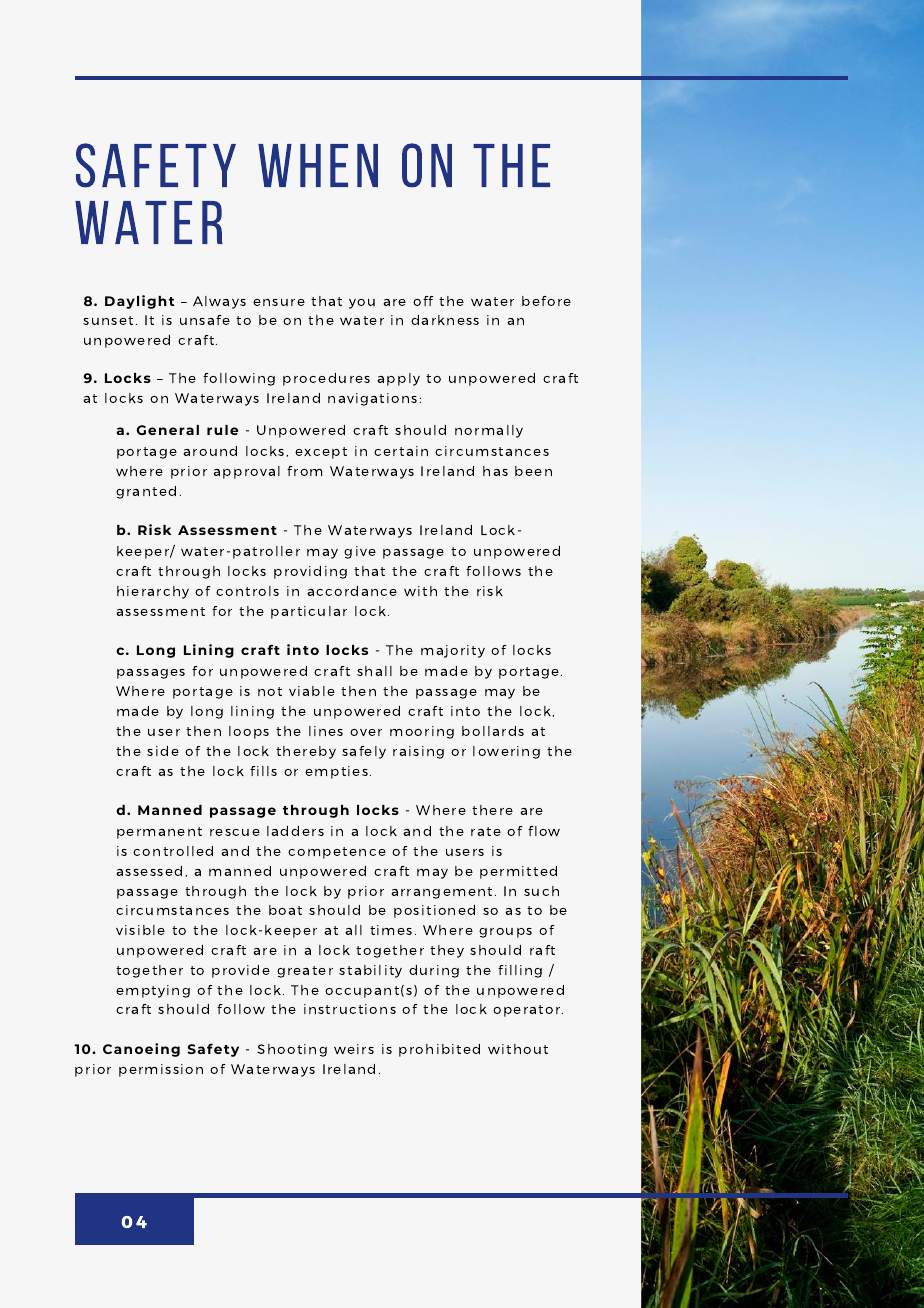 This document has height=1308, width=924. I want to click on hierarchy, so click(153, 592).
